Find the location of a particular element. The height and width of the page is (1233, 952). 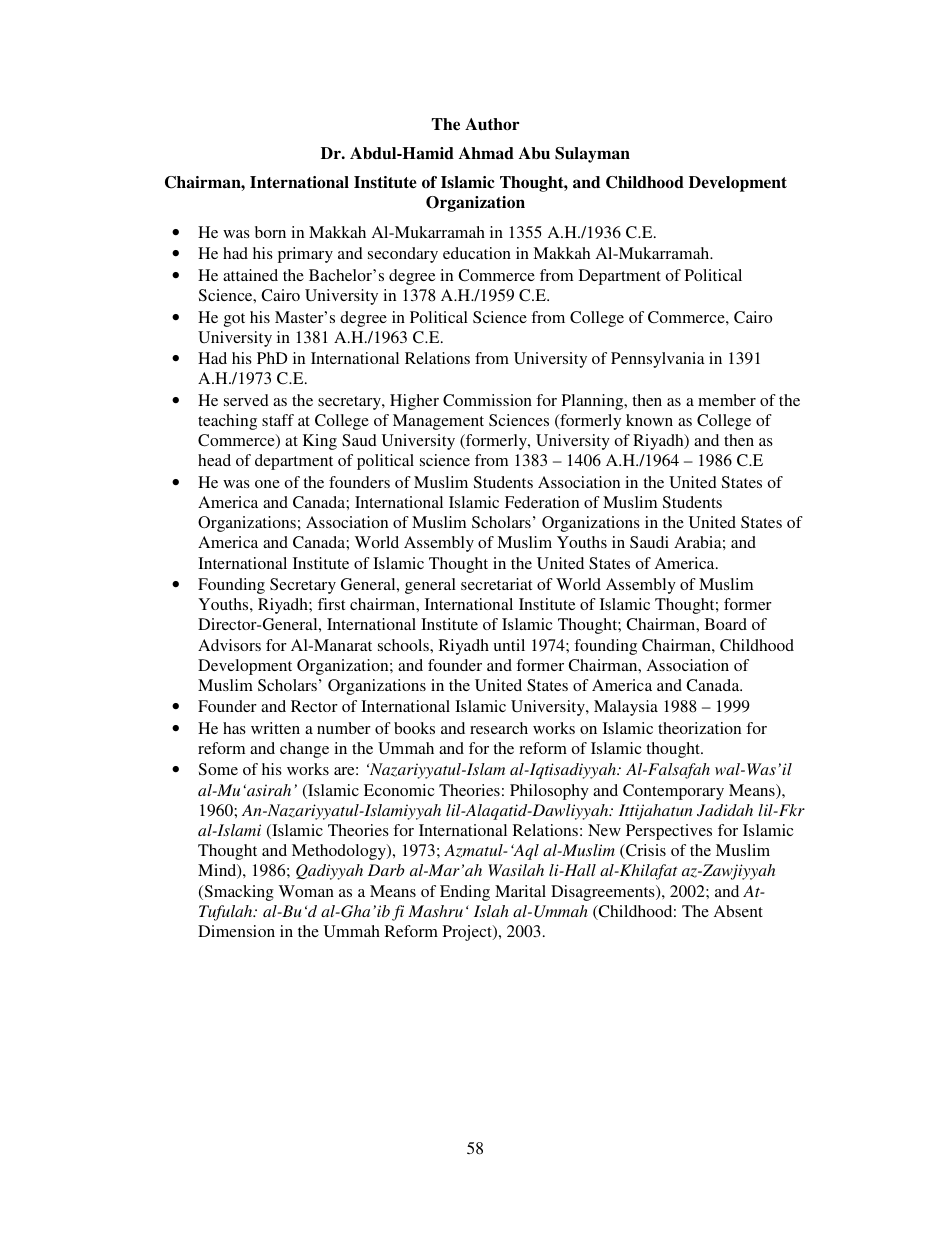

Ahmad is located at coordinates (486, 153).
